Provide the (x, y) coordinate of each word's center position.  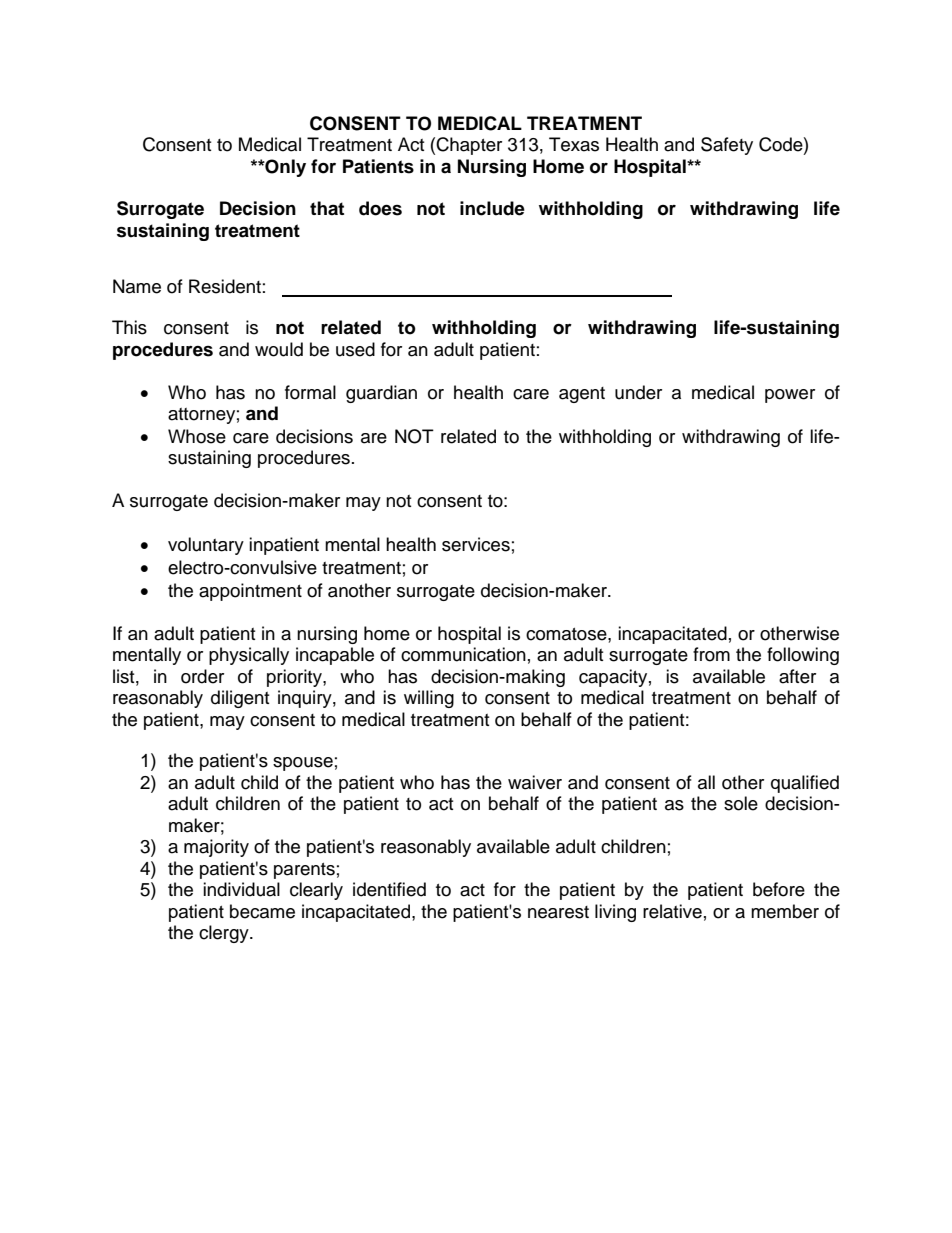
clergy (225, 934)
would (279, 349)
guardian (381, 394)
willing (429, 699)
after (797, 676)
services (476, 544)
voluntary (206, 546)
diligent (240, 699)
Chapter (469, 146)
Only (284, 168)
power (790, 396)
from (711, 654)
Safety (727, 146)
